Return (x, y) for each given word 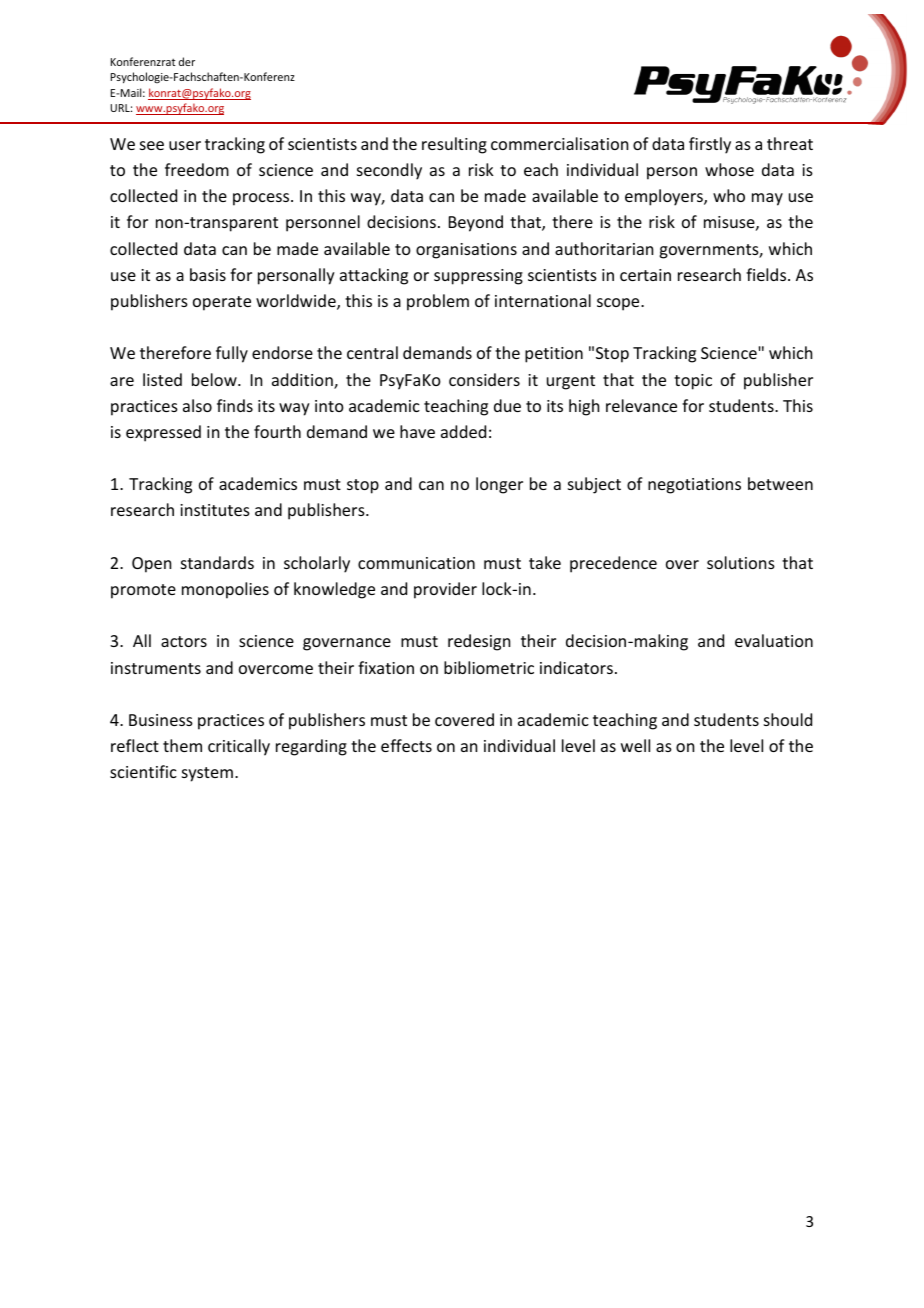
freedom (197, 169)
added (463, 431)
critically (239, 747)
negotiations (694, 486)
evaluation (774, 640)
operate (222, 303)
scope (619, 304)
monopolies (225, 590)
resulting (454, 145)
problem (438, 302)
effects (406, 745)
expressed (163, 433)
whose (729, 169)
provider (445, 590)
